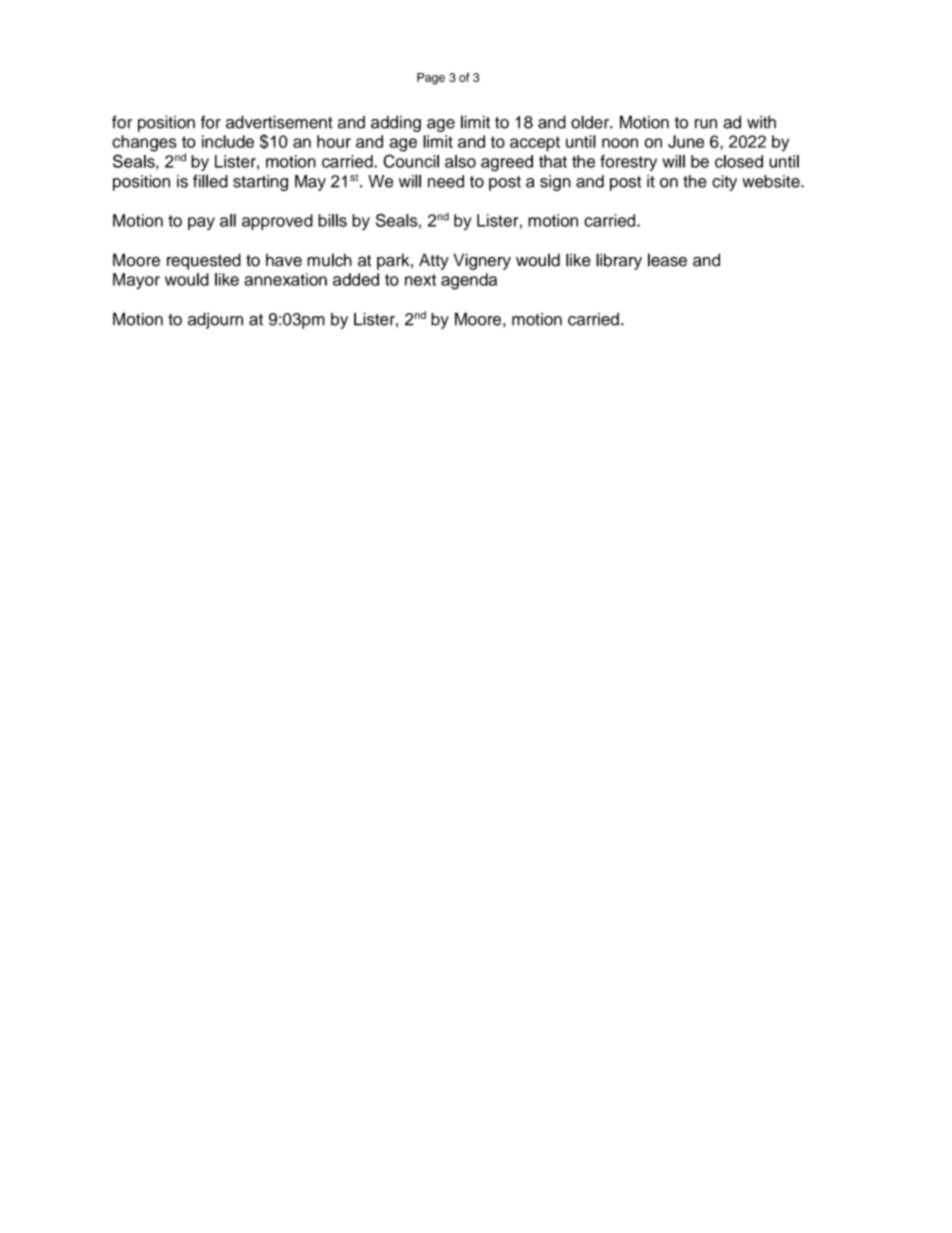 The width and height of the screenshot is (952, 1233). What do you see at coordinates (706, 124) in the screenshot?
I see `run` at bounding box center [706, 124].
